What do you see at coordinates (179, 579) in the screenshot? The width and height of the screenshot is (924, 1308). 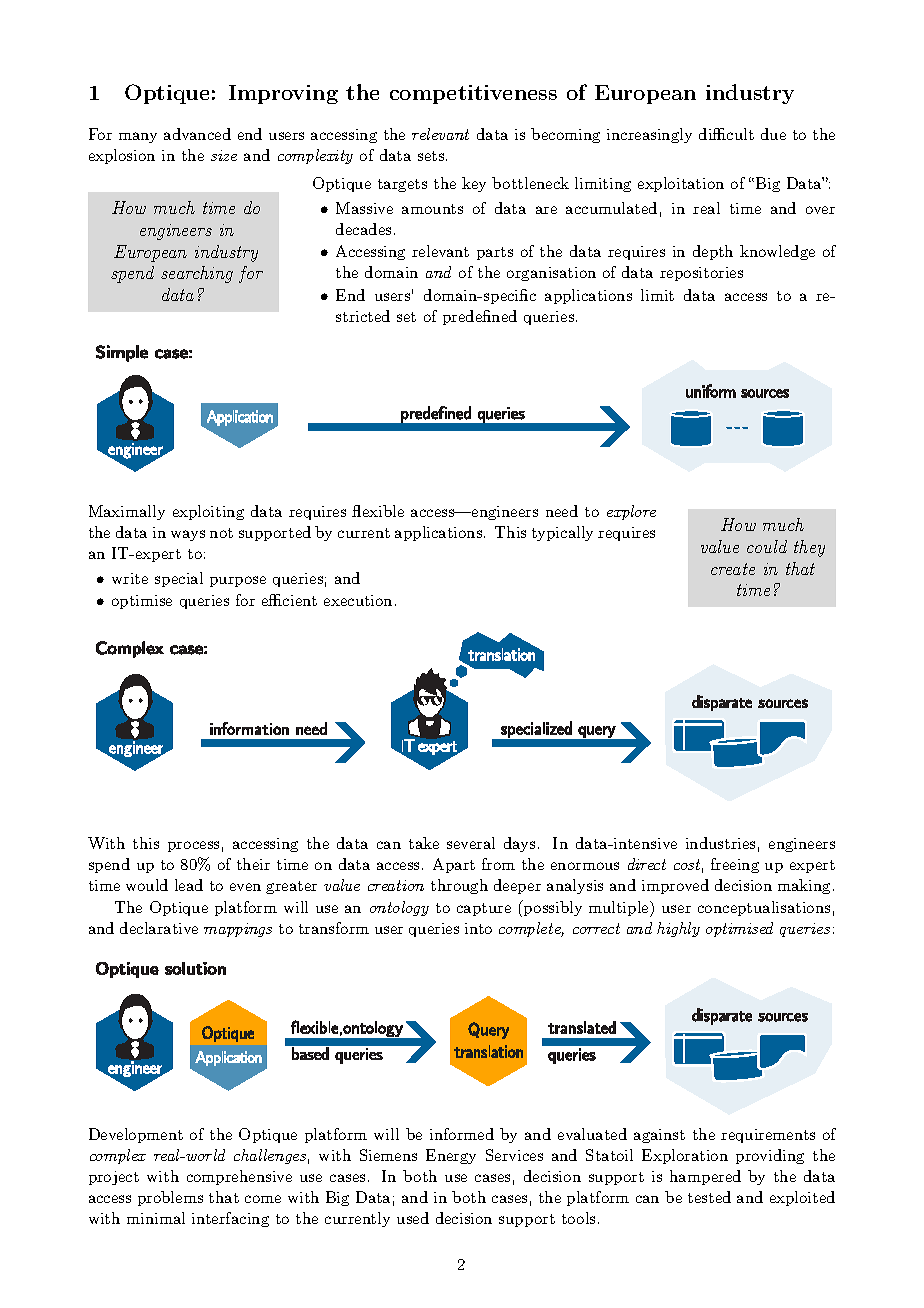 I see `special` at bounding box center [179, 579].
